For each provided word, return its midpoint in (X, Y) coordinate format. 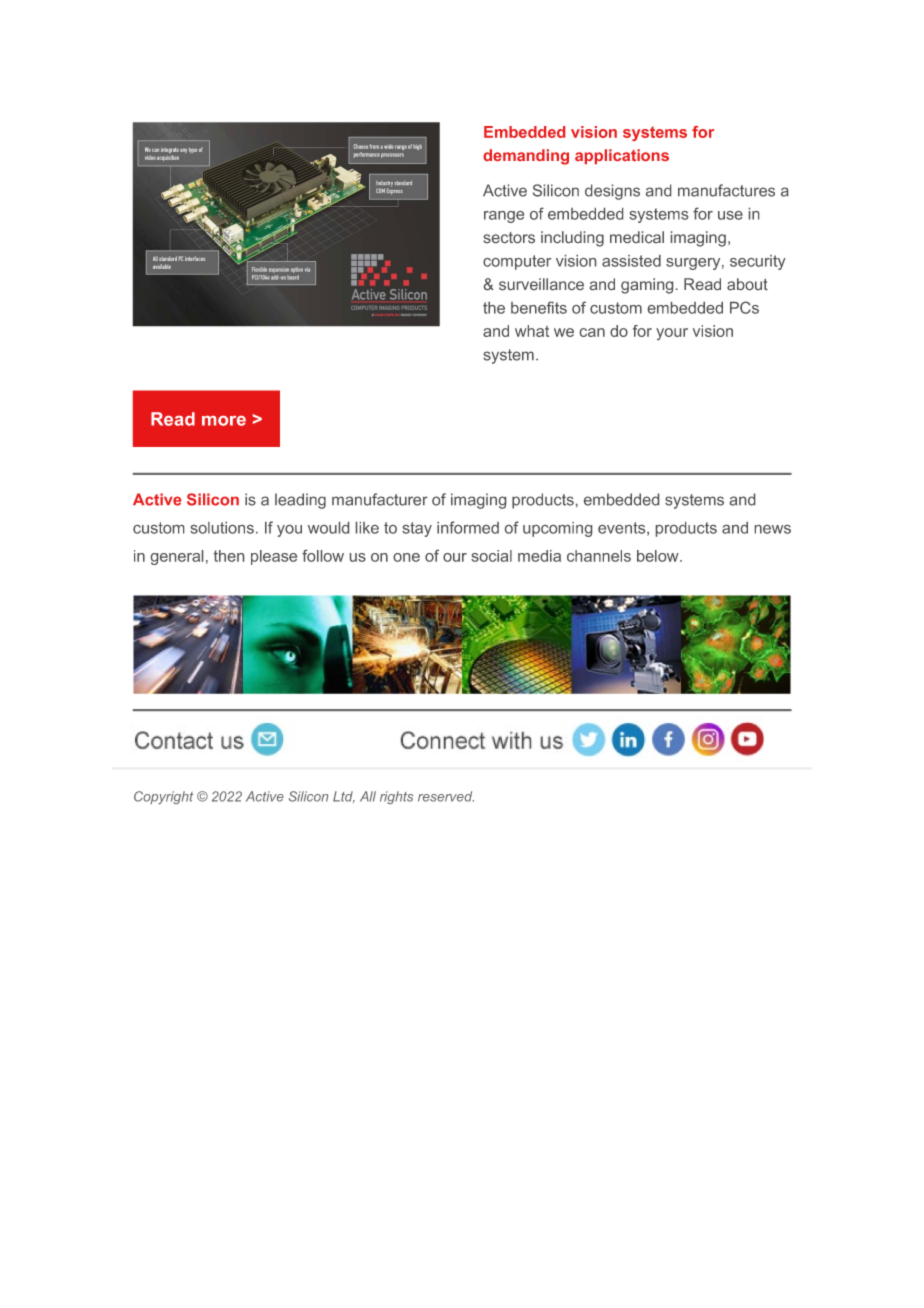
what (532, 331)
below (659, 556)
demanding (526, 157)
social (491, 556)
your (672, 334)
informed (468, 527)
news (773, 529)
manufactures (726, 190)
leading (300, 501)
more (224, 421)
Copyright (163, 797)
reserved (446, 796)
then (229, 556)
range (504, 217)
